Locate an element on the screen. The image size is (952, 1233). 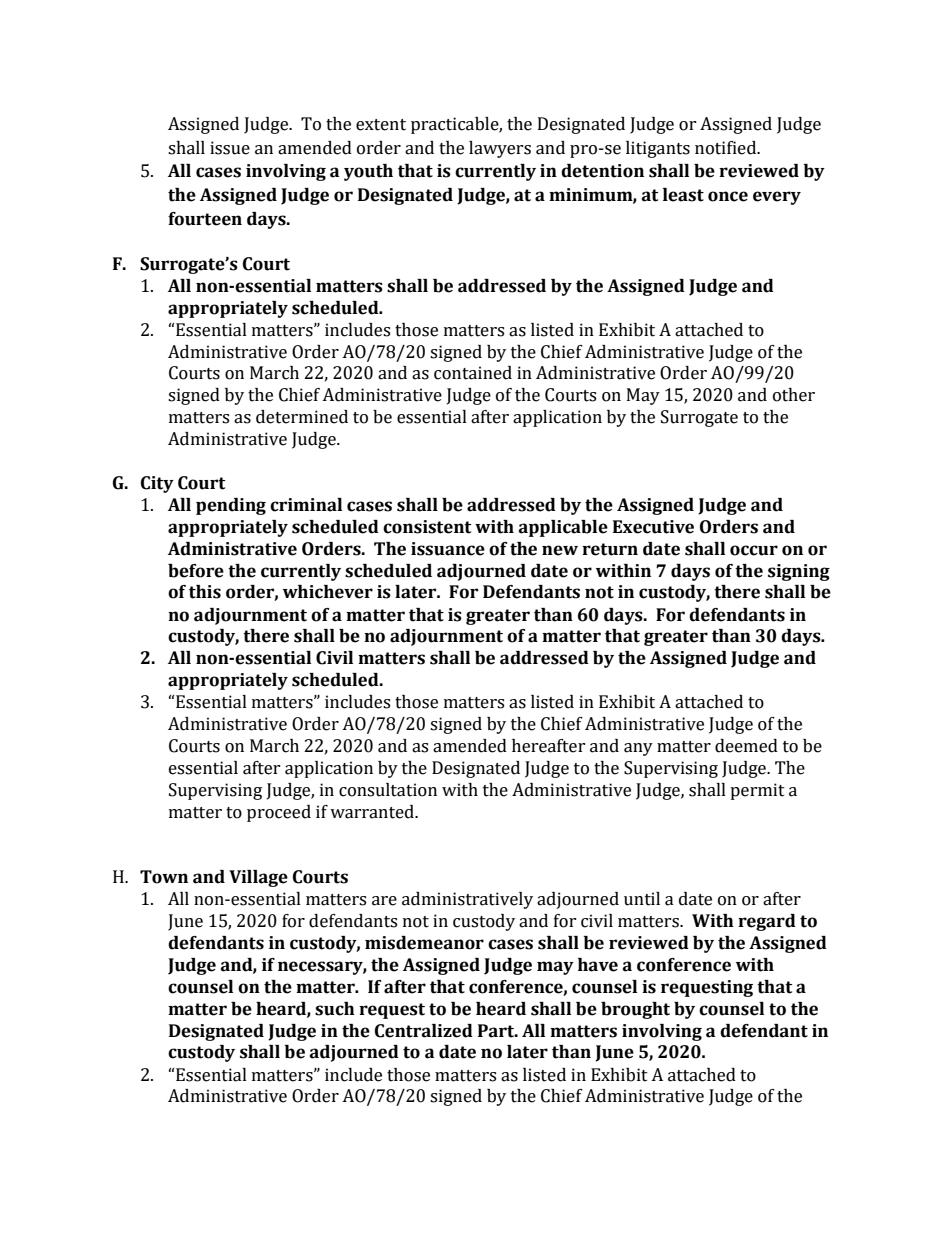
Centralized is located at coordinates (424, 1031).
